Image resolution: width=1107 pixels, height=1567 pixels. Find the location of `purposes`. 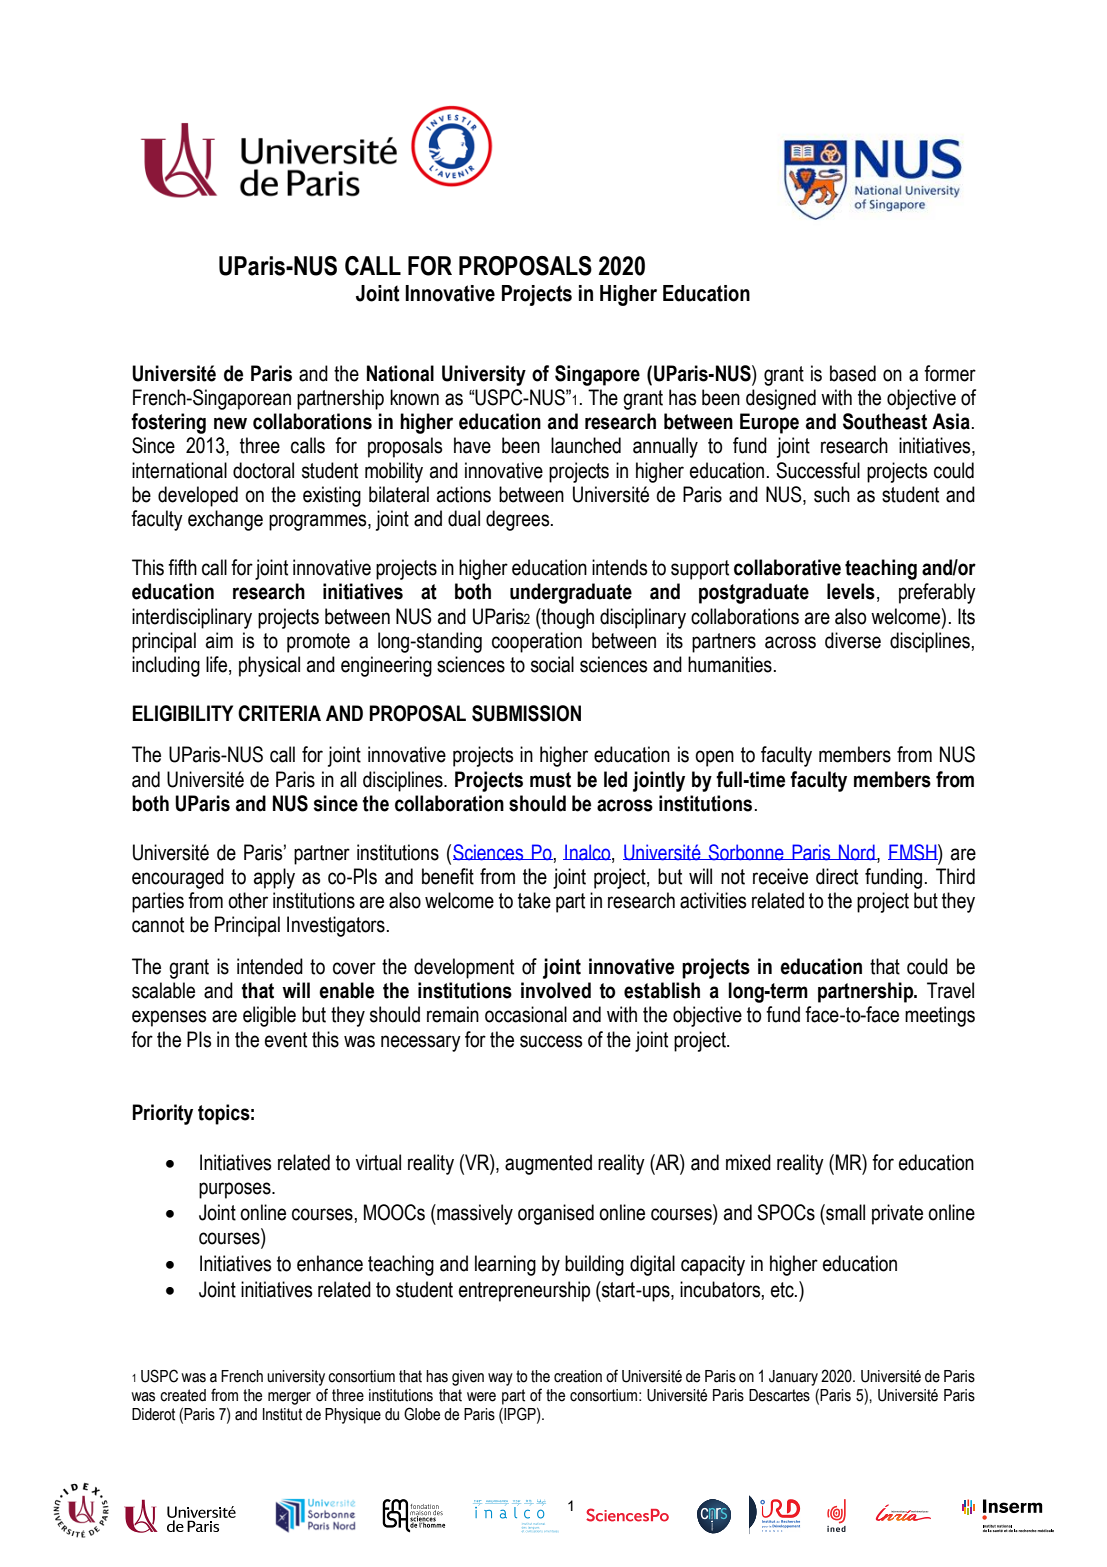

purposes is located at coordinates (236, 1190).
